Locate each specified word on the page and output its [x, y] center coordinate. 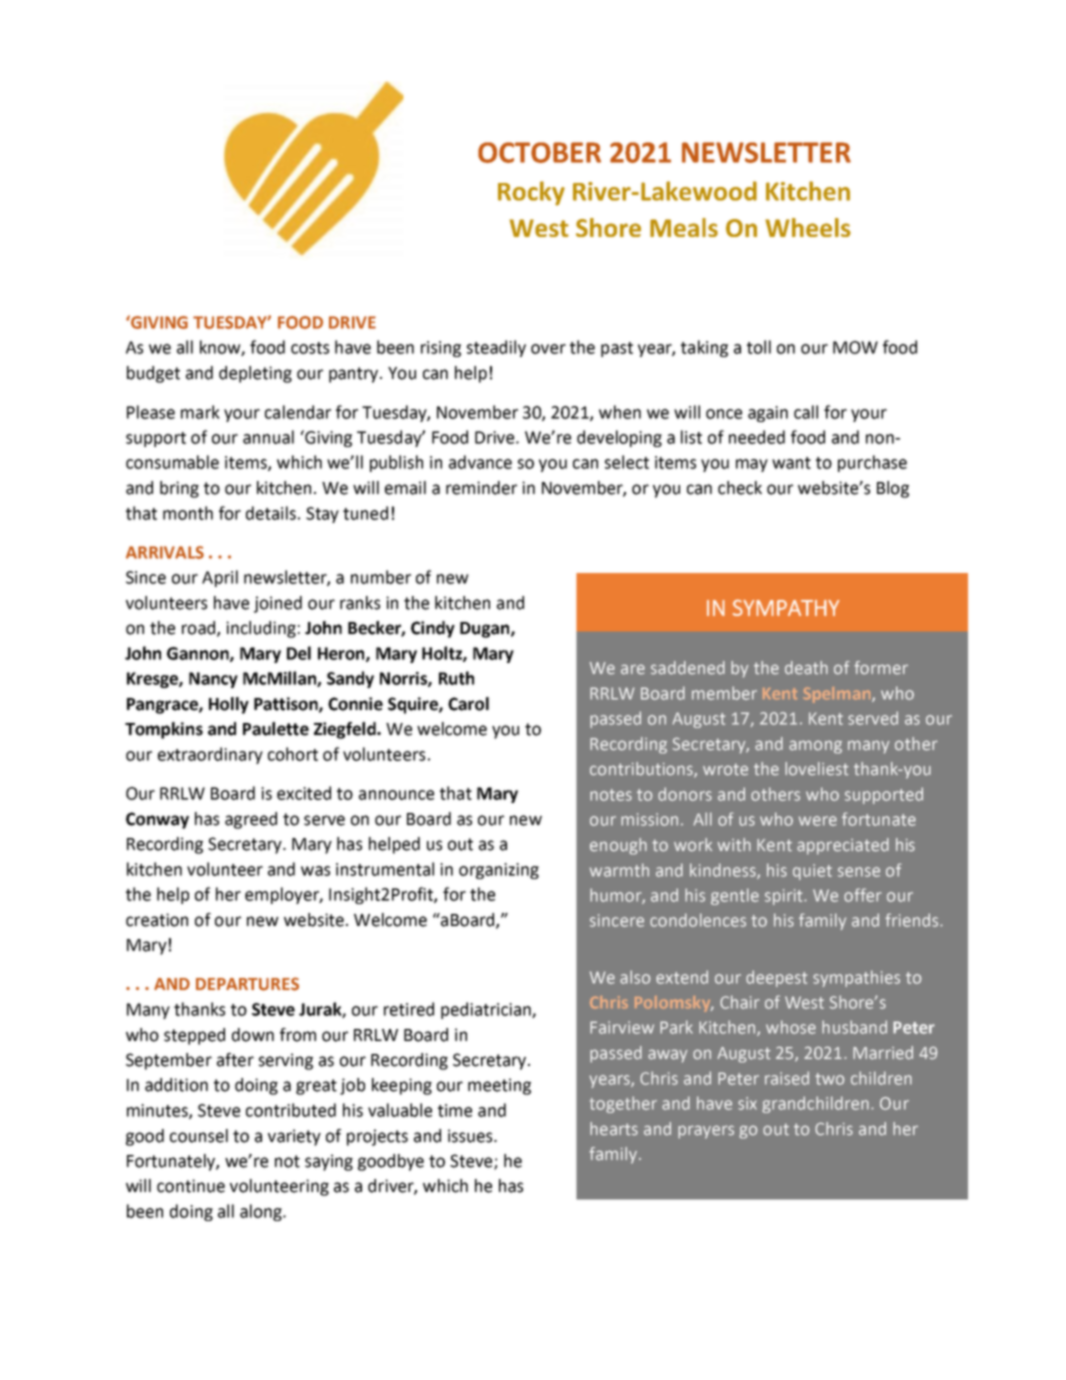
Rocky [531, 193]
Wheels [808, 227]
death [806, 668]
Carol [468, 704]
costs [310, 348]
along [262, 1212]
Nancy [213, 680]
